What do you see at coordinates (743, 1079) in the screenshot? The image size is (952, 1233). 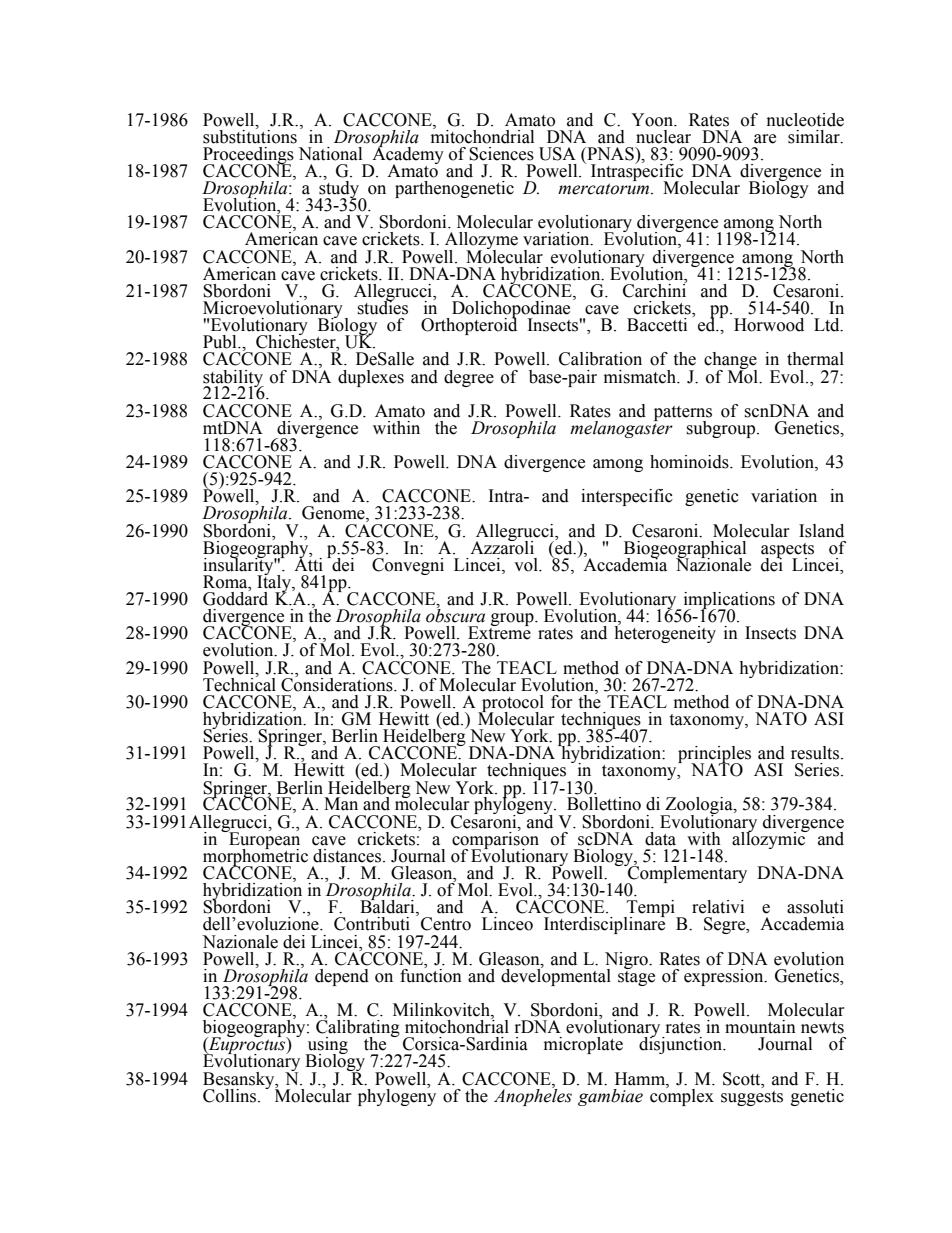 I see `Scott` at bounding box center [743, 1079].
